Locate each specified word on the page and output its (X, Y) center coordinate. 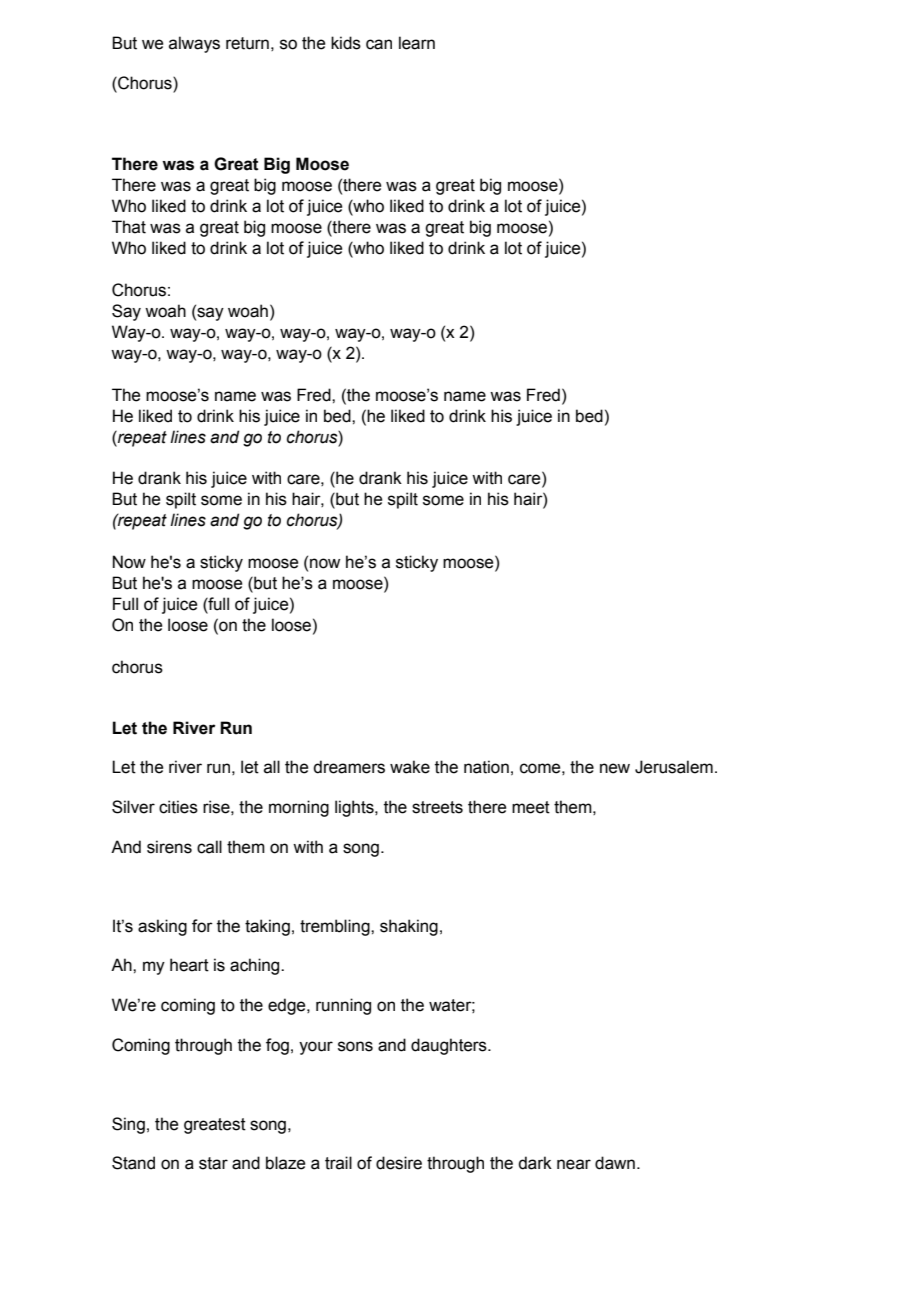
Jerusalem (674, 767)
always (194, 44)
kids (346, 43)
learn (417, 43)
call (209, 847)
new (615, 768)
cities (178, 807)
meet (531, 807)
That (129, 227)
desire (399, 1163)
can (379, 44)
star (213, 1163)
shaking (409, 927)
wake (410, 767)
